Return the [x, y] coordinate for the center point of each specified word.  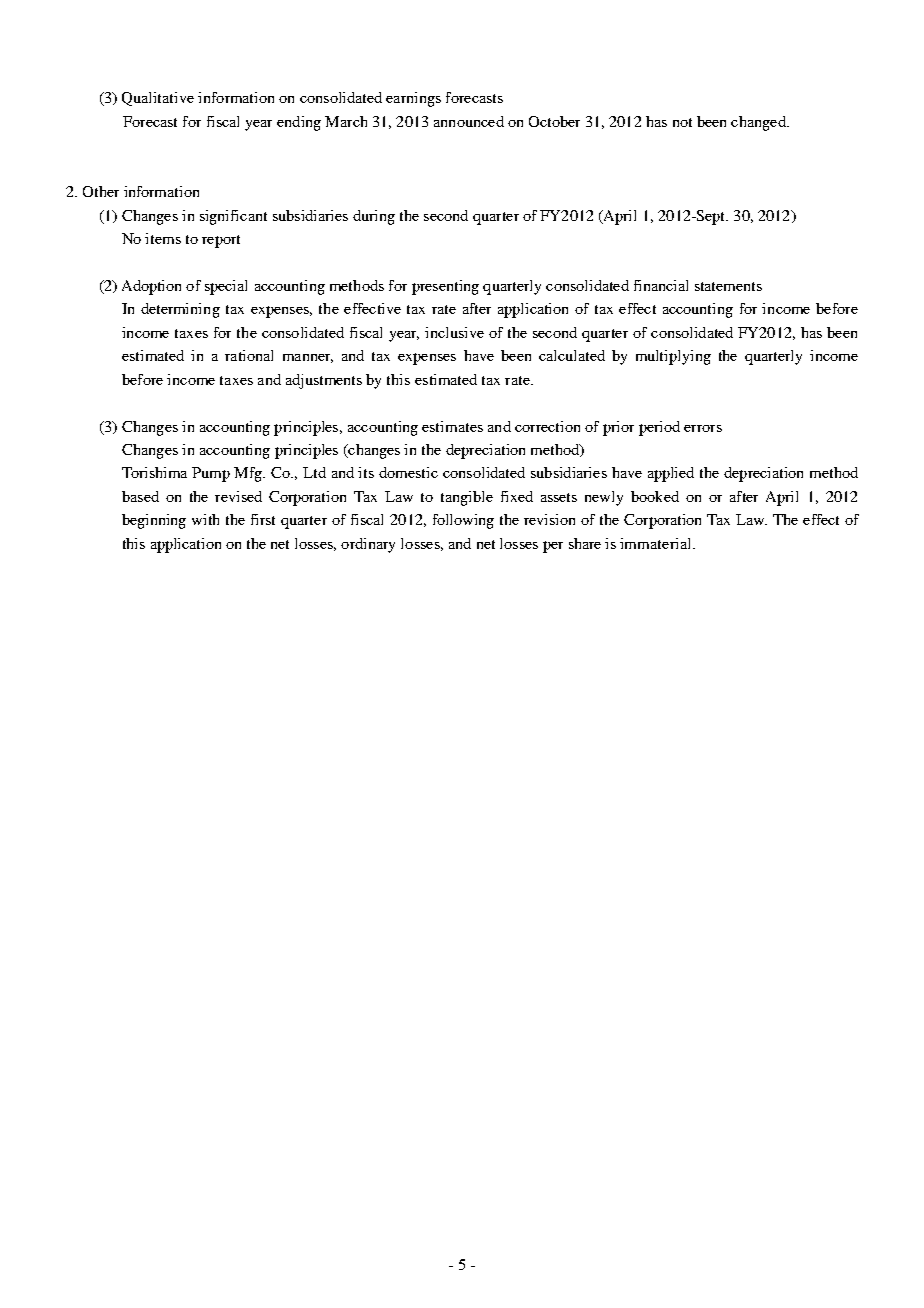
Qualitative [158, 99]
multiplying [673, 357]
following [463, 521]
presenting [445, 287]
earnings [413, 99]
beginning [154, 521]
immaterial [657, 543]
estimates [452, 426]
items [163, 238]
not [682, 122]
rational [249, 355]
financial [661, 285]
